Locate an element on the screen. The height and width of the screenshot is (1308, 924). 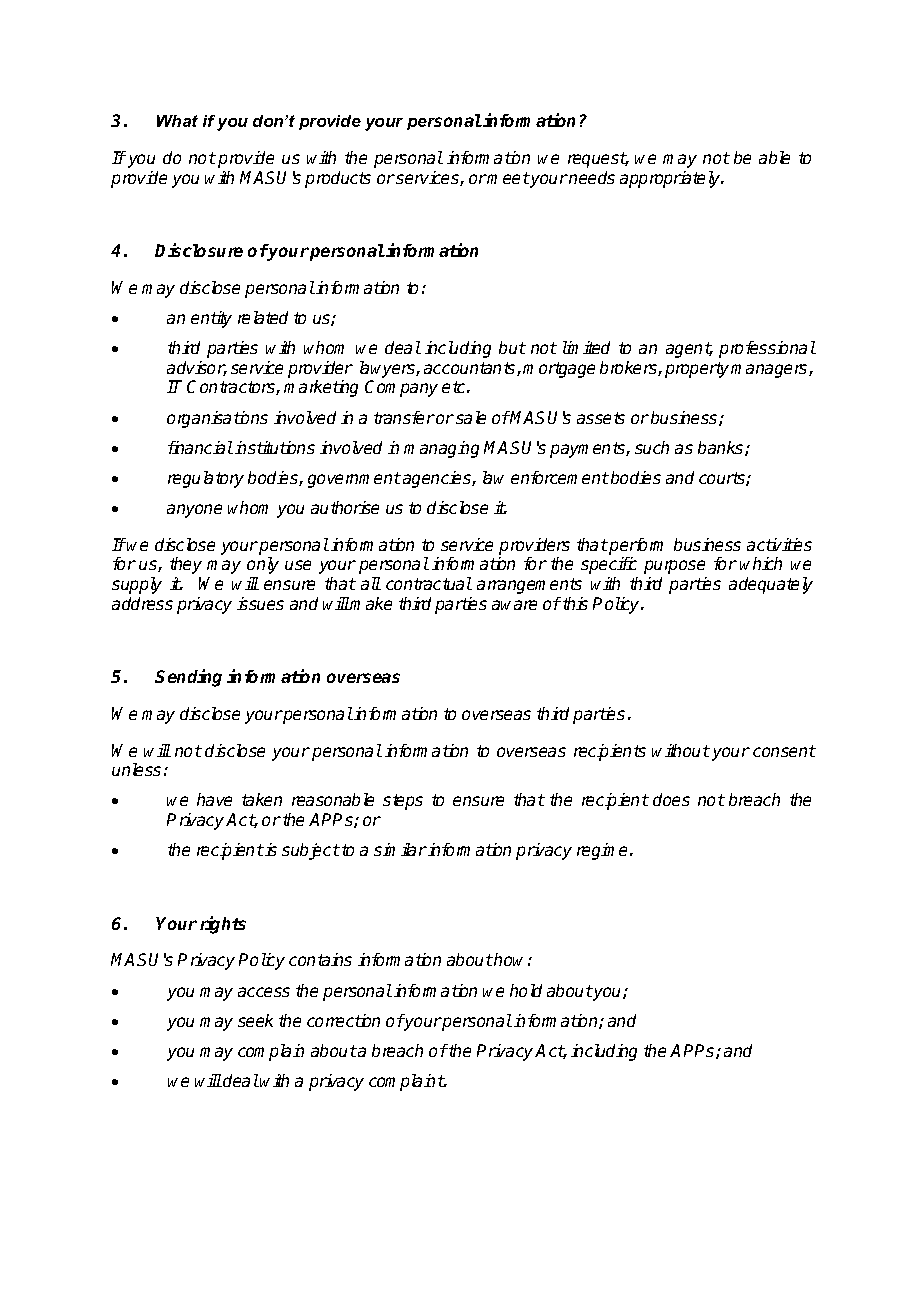
regime is located at coordinates (604, 851).
